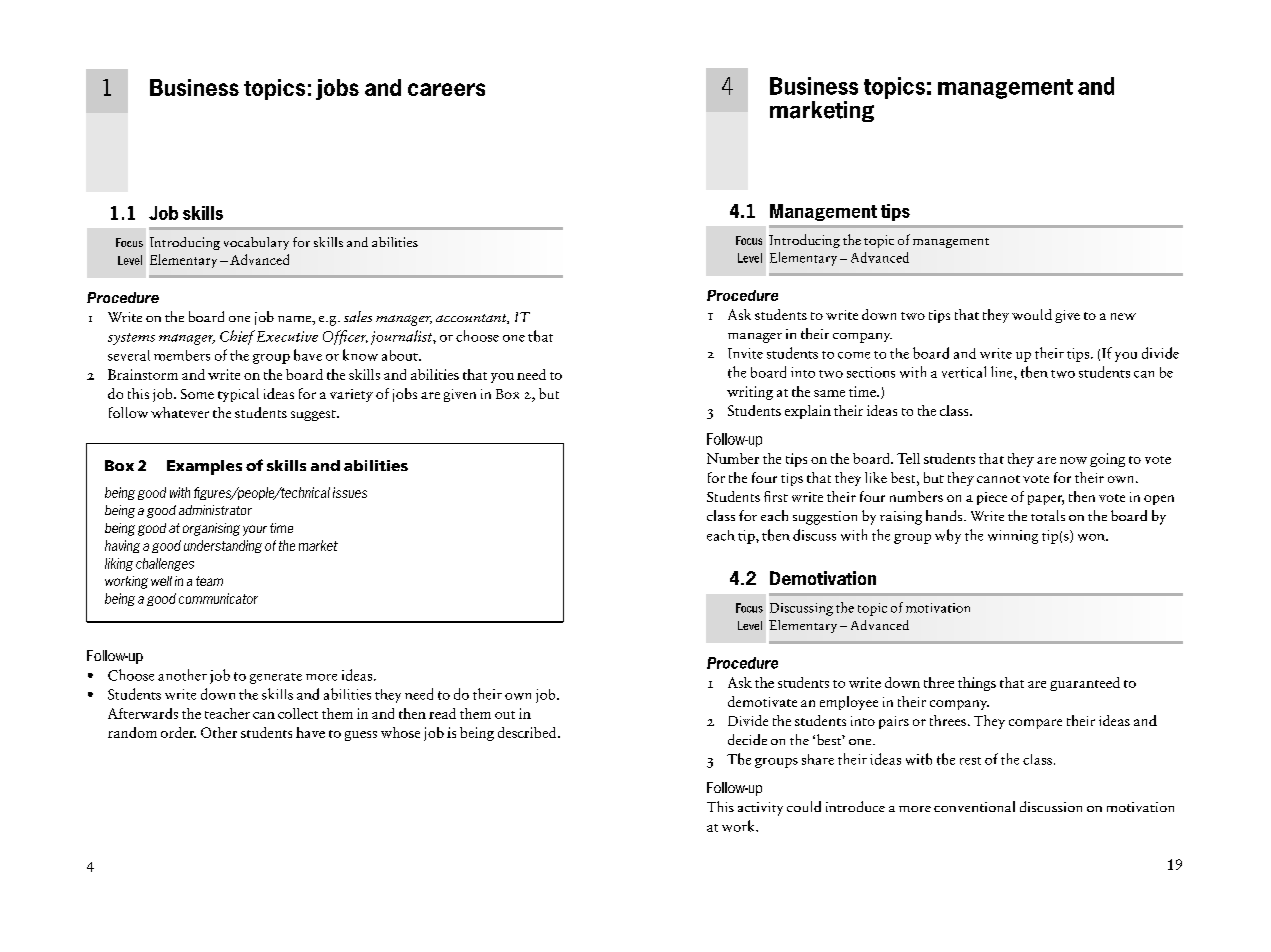  Describe the element at coordinates (276, 678) in the document. I see `generate` at that location.
